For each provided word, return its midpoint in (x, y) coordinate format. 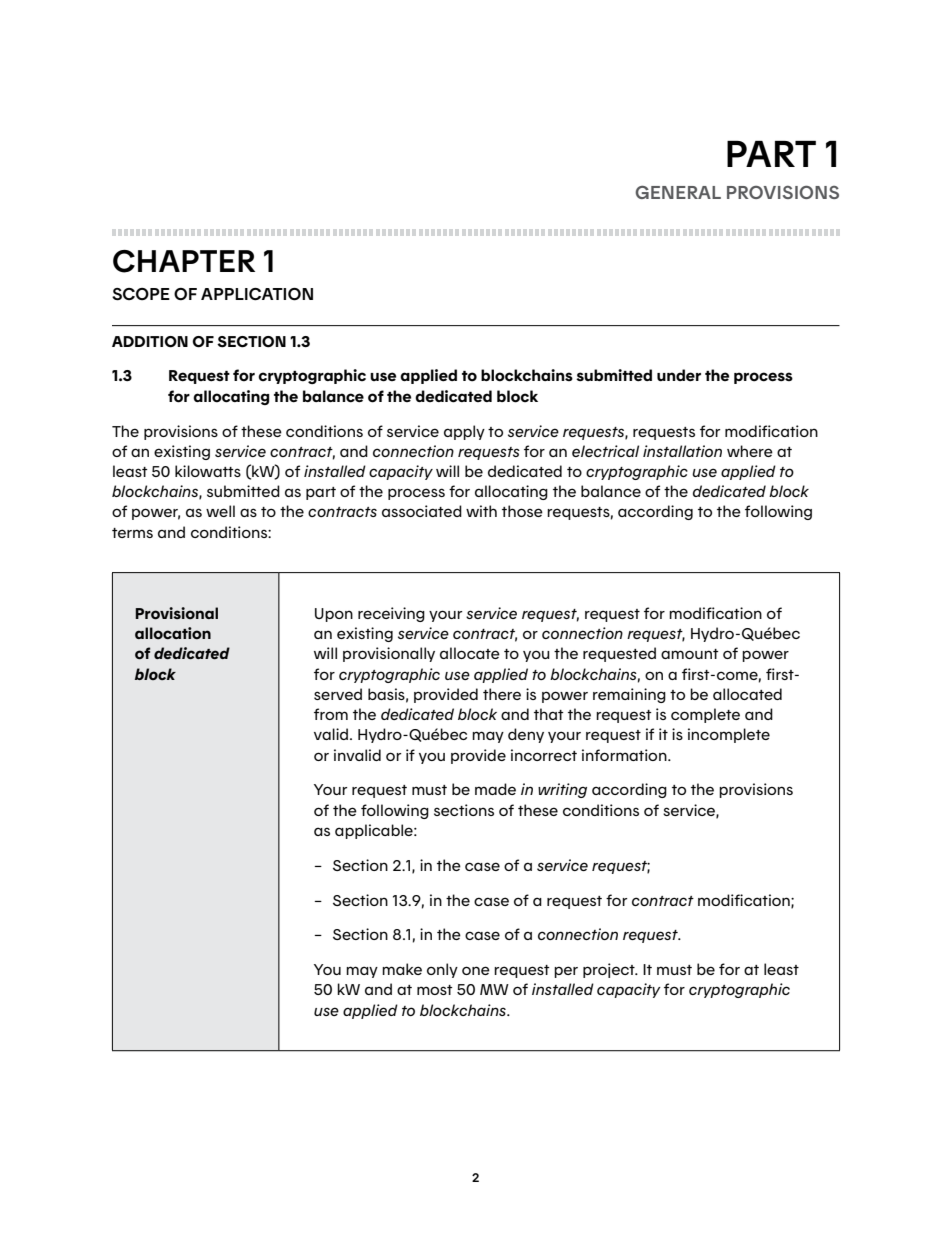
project (610, 970)
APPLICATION (257, 294)
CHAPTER (184, 261)
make (402, 969)
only (442, 970)
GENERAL (678, 192)
